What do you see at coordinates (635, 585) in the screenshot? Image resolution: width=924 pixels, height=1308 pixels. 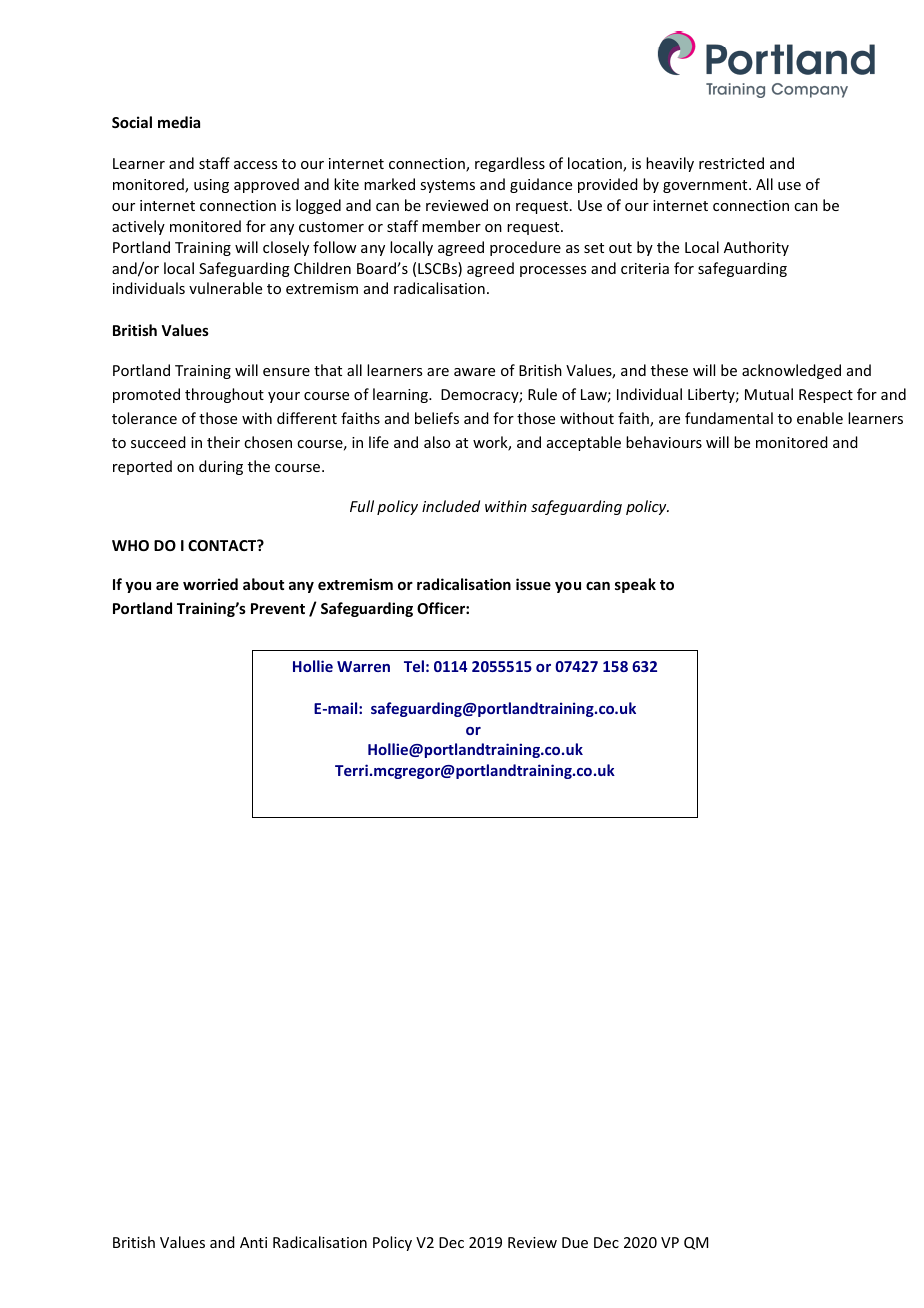 I see `speak` at bounding box center [635, 585].
